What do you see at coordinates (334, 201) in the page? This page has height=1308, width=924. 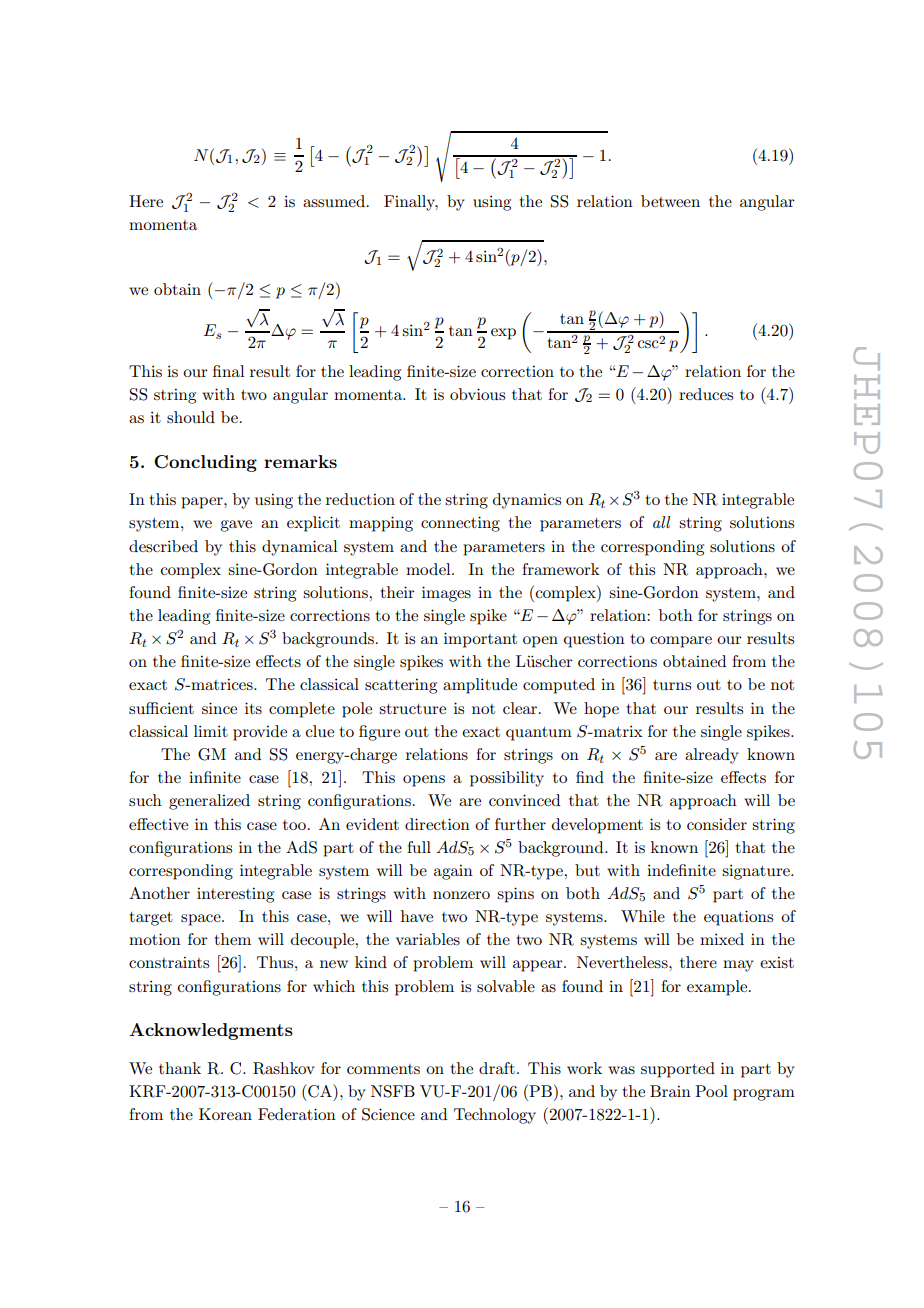 I see `assumed` at bounding box center [334, 201].
